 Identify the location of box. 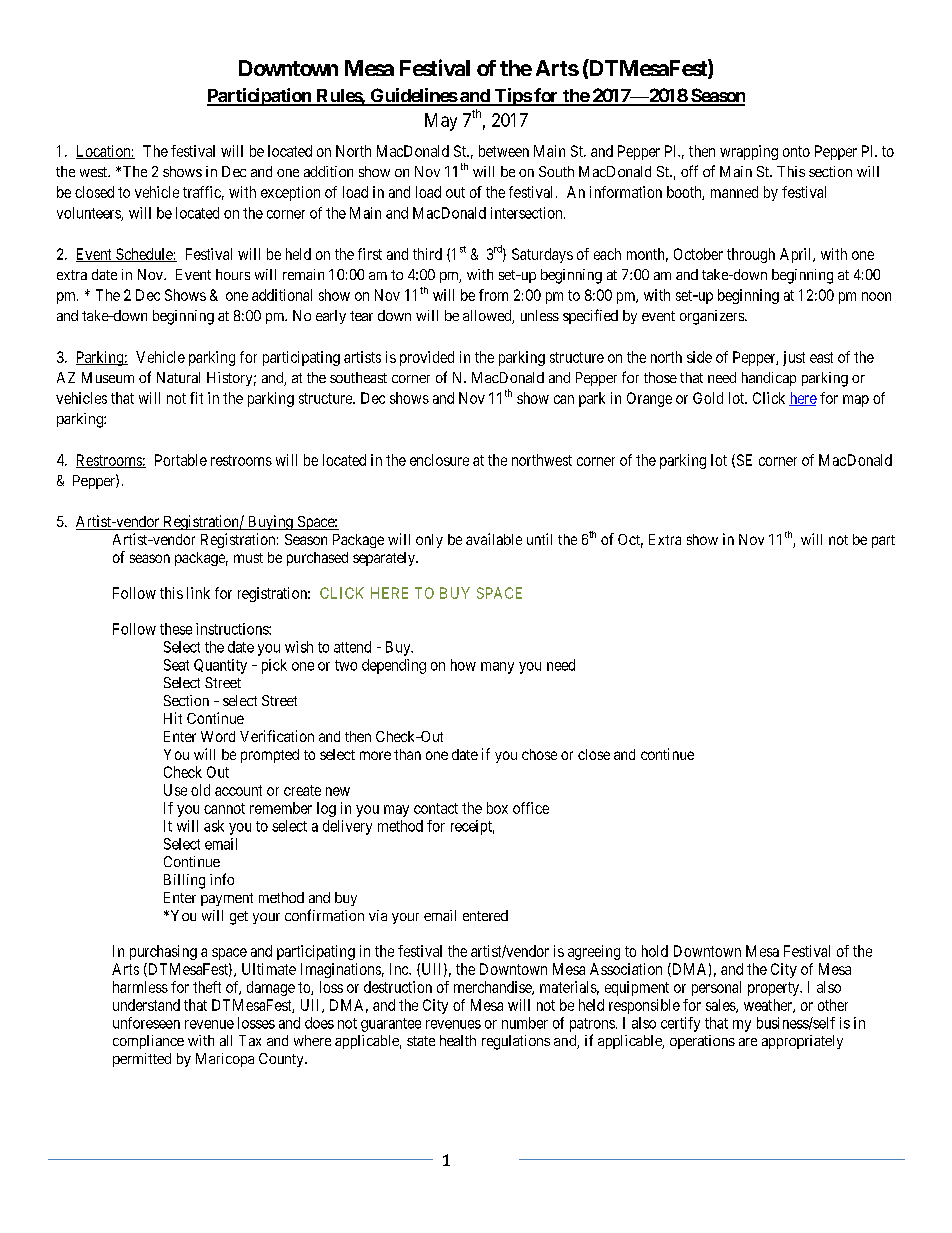
(497, 808).
